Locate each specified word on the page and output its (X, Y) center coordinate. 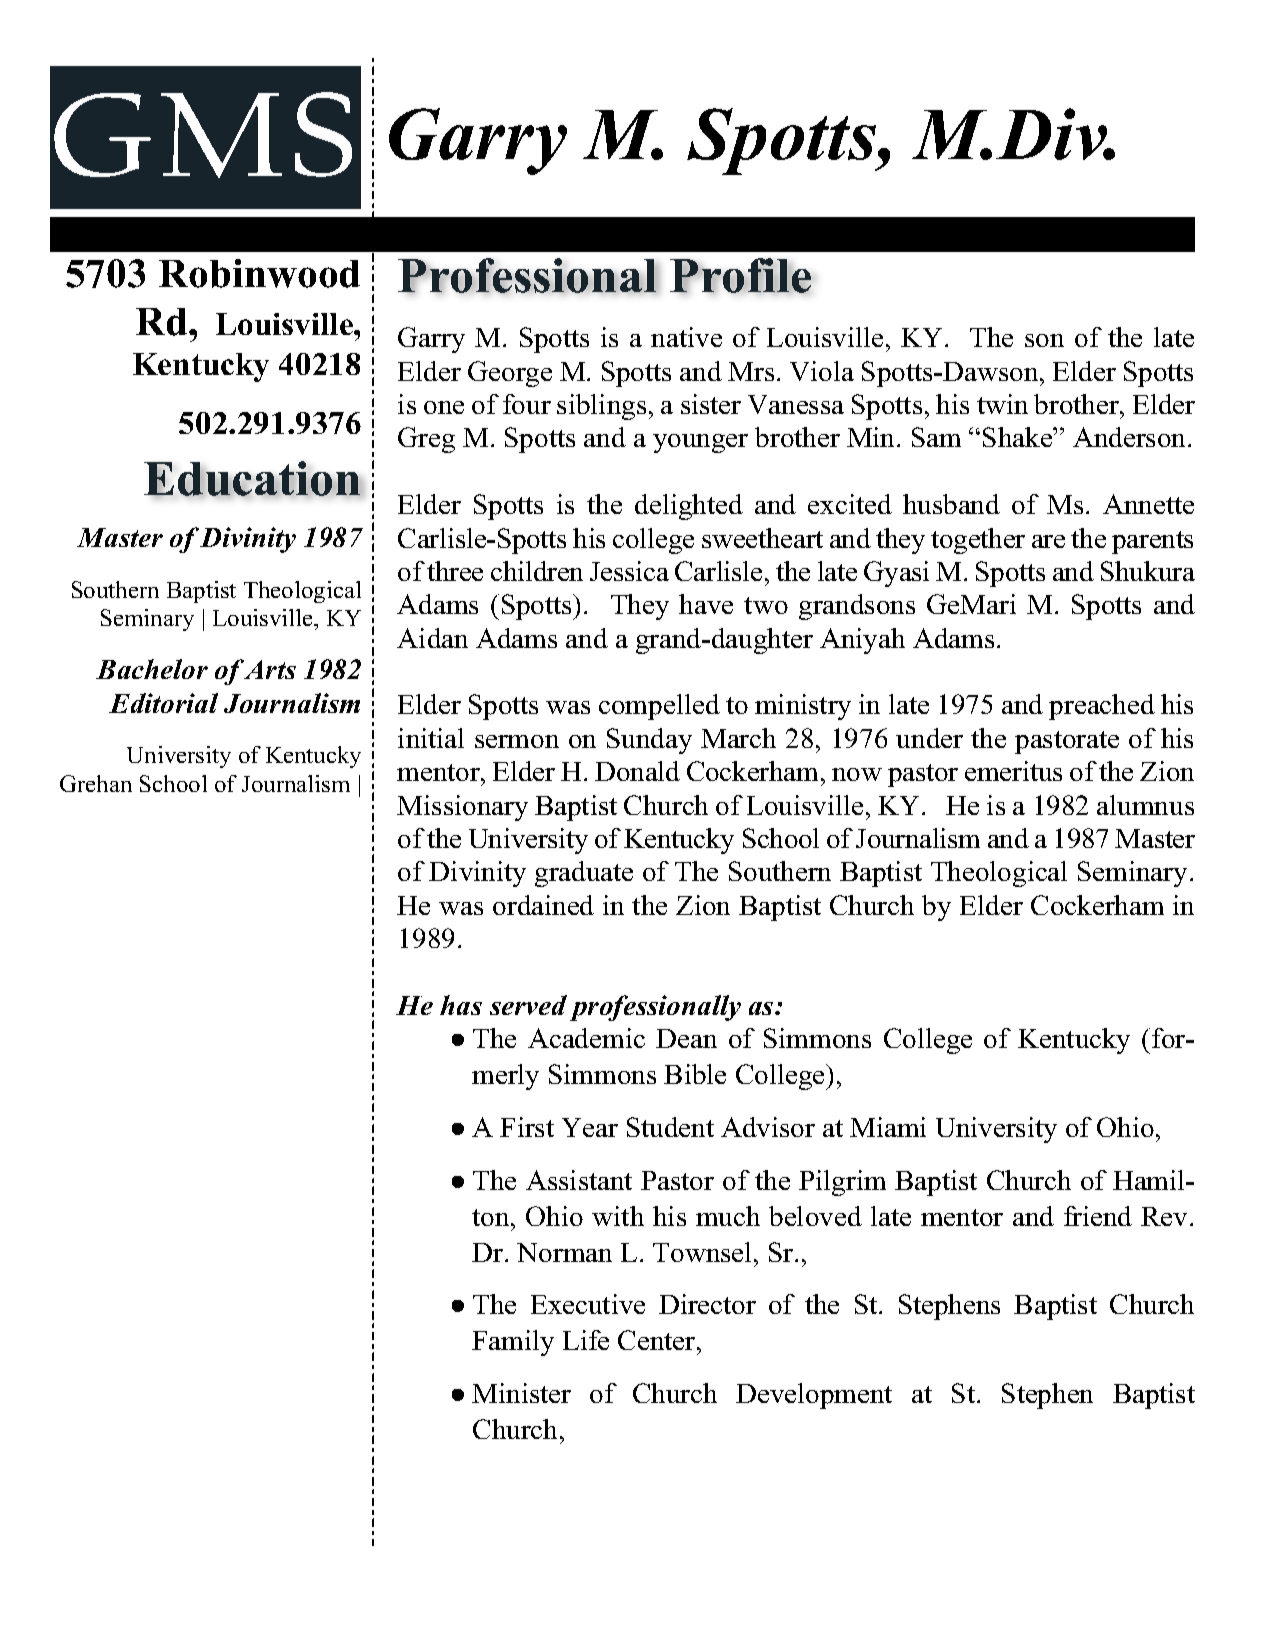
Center (658, 1340)
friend (1098, 1216)
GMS (203, 135)
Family (513, 1343)
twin (1002, 404)
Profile (740, 275)
